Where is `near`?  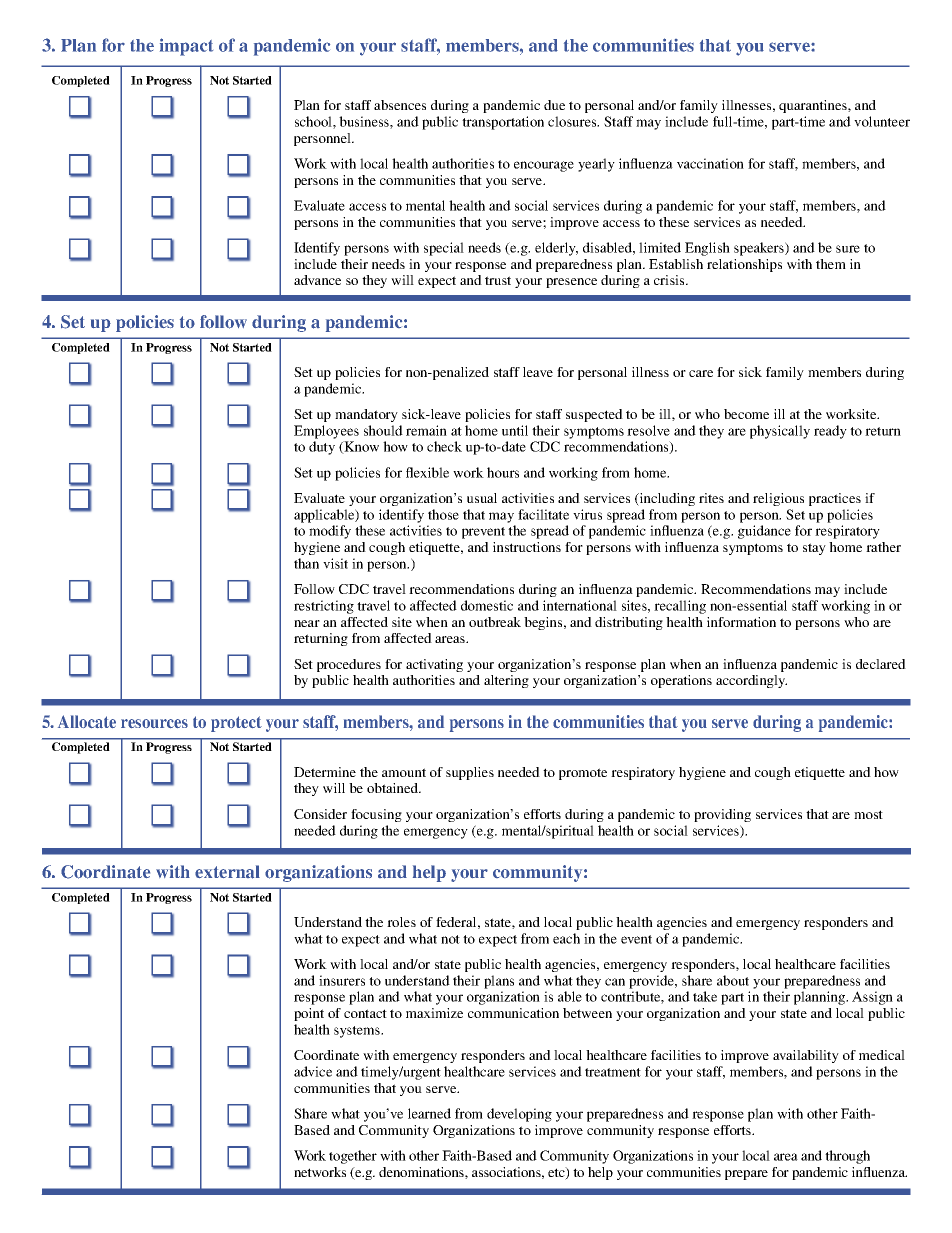 near is located at coordinates (307, 623).
